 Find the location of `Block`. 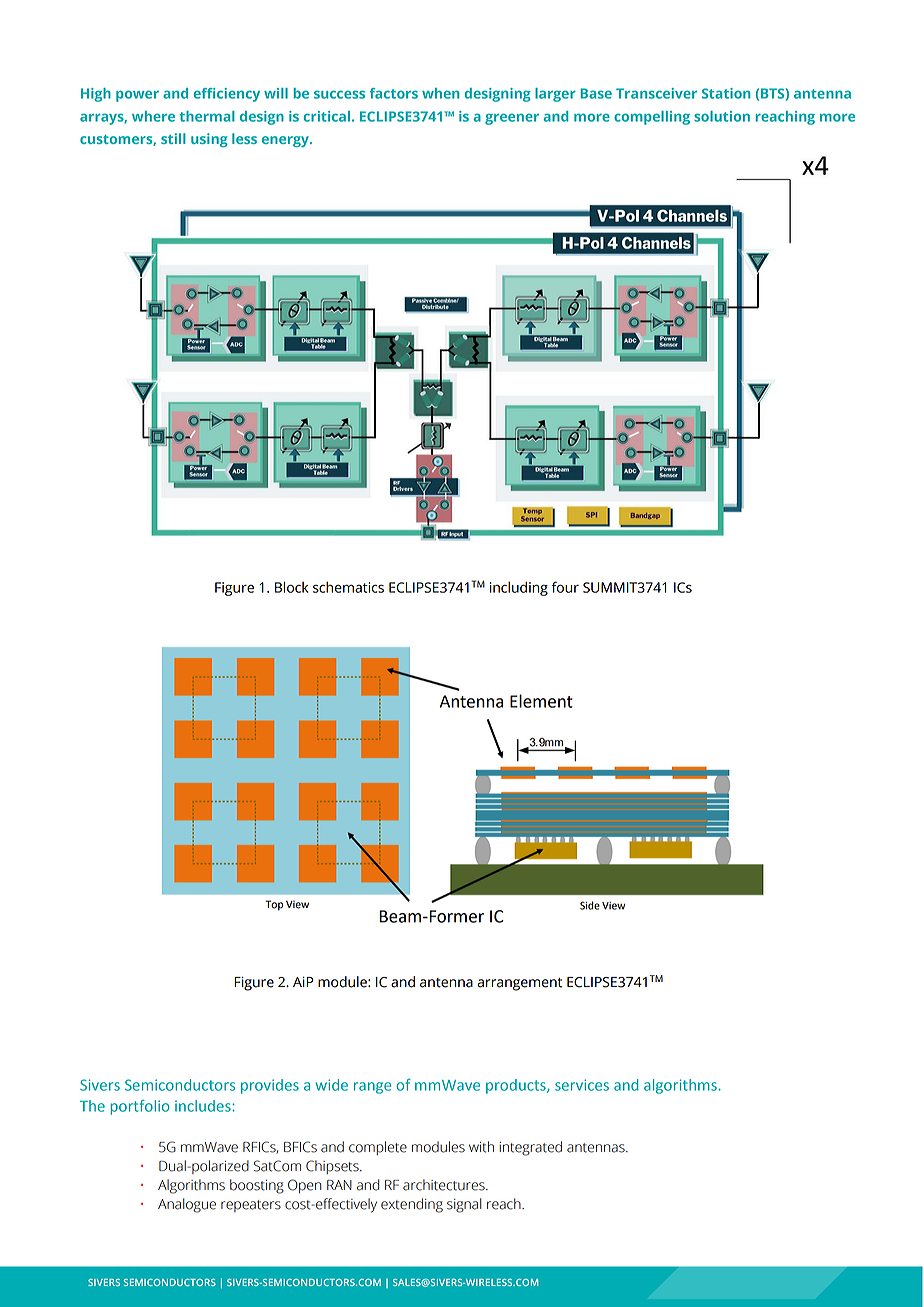

Block is located at coordinates (291, 587).
